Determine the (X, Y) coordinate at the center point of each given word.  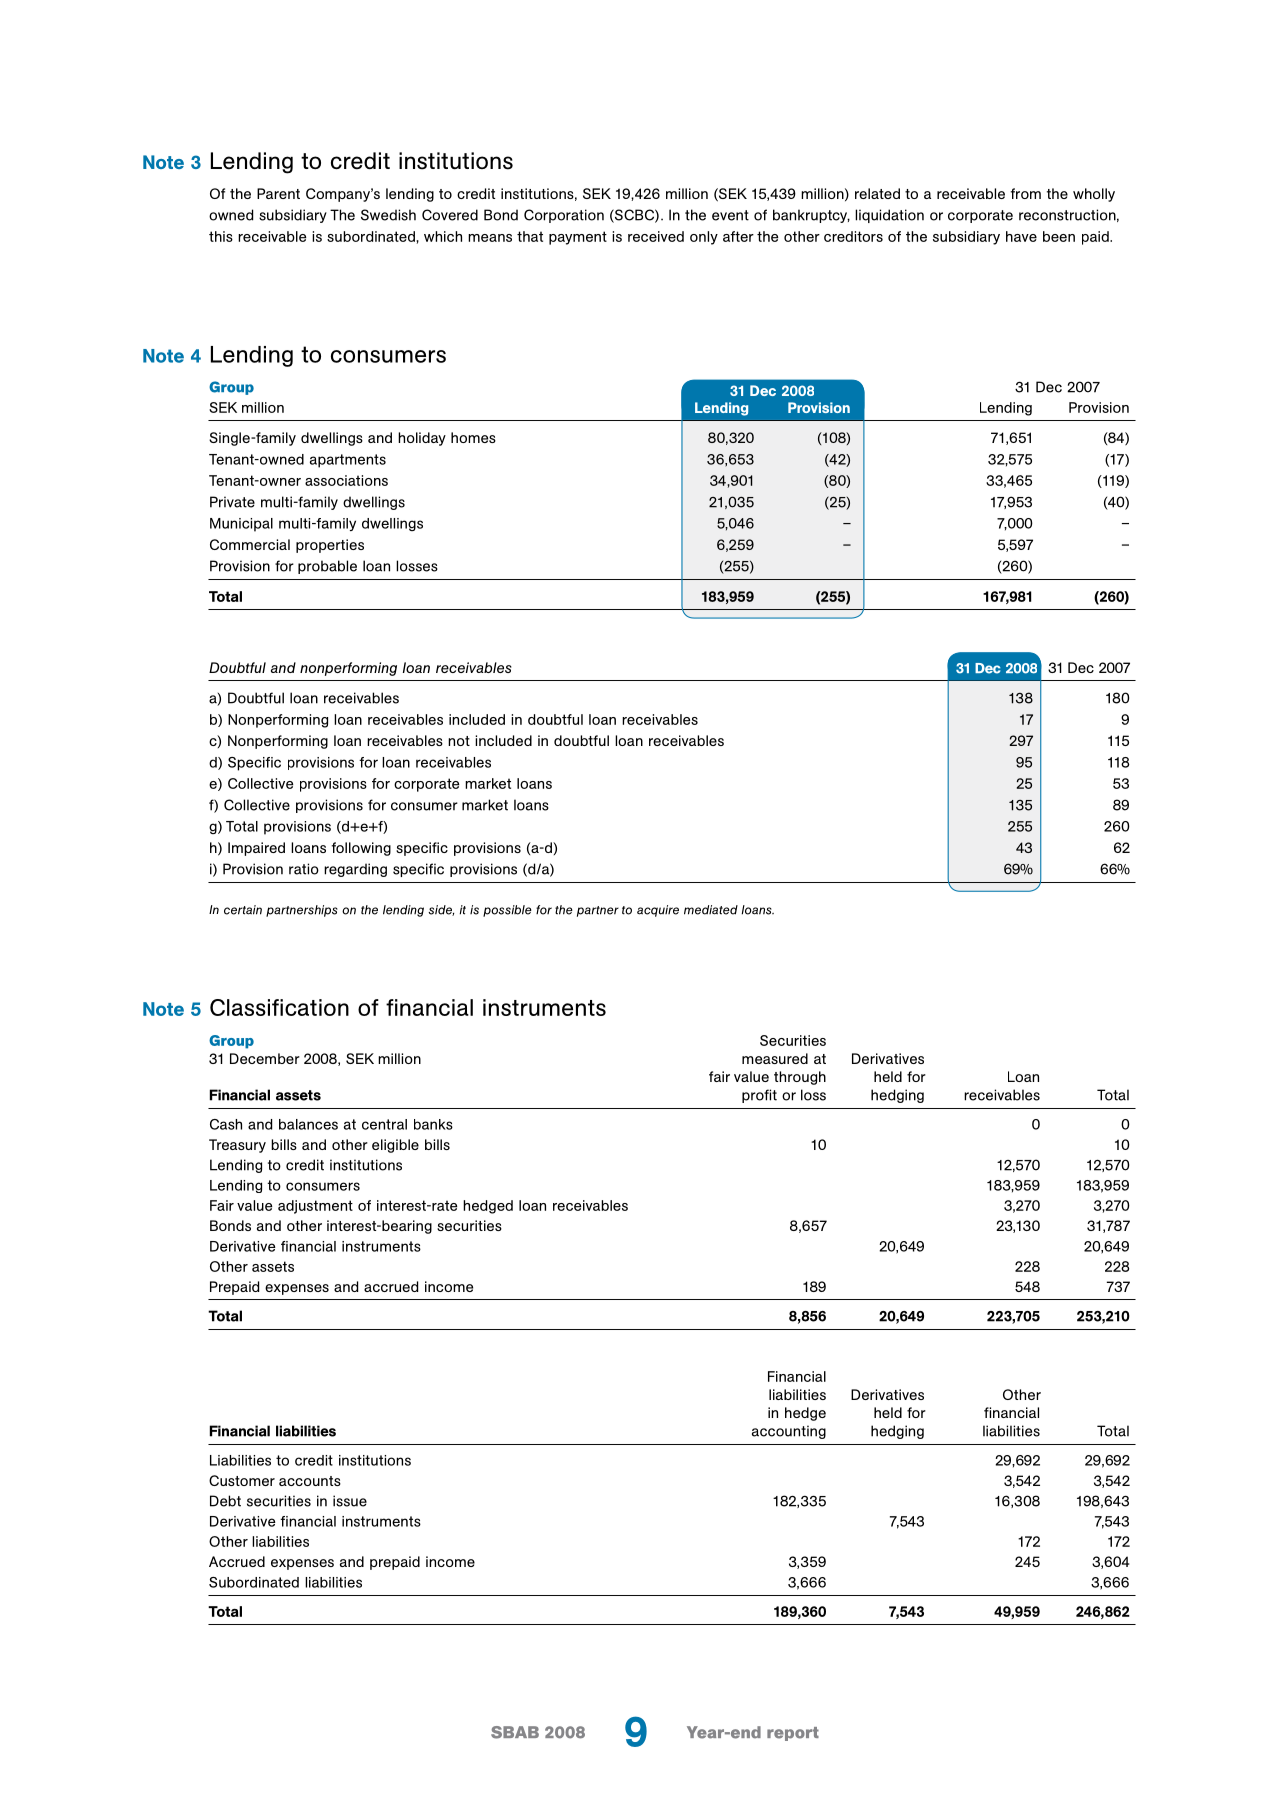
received (656, 236)
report (793, 1734)
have (1021, 236)
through (800, 1078)
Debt (225, 1501)
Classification (279, 1007)
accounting (789, 1432)
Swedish (388, 215)
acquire (658, 911)
